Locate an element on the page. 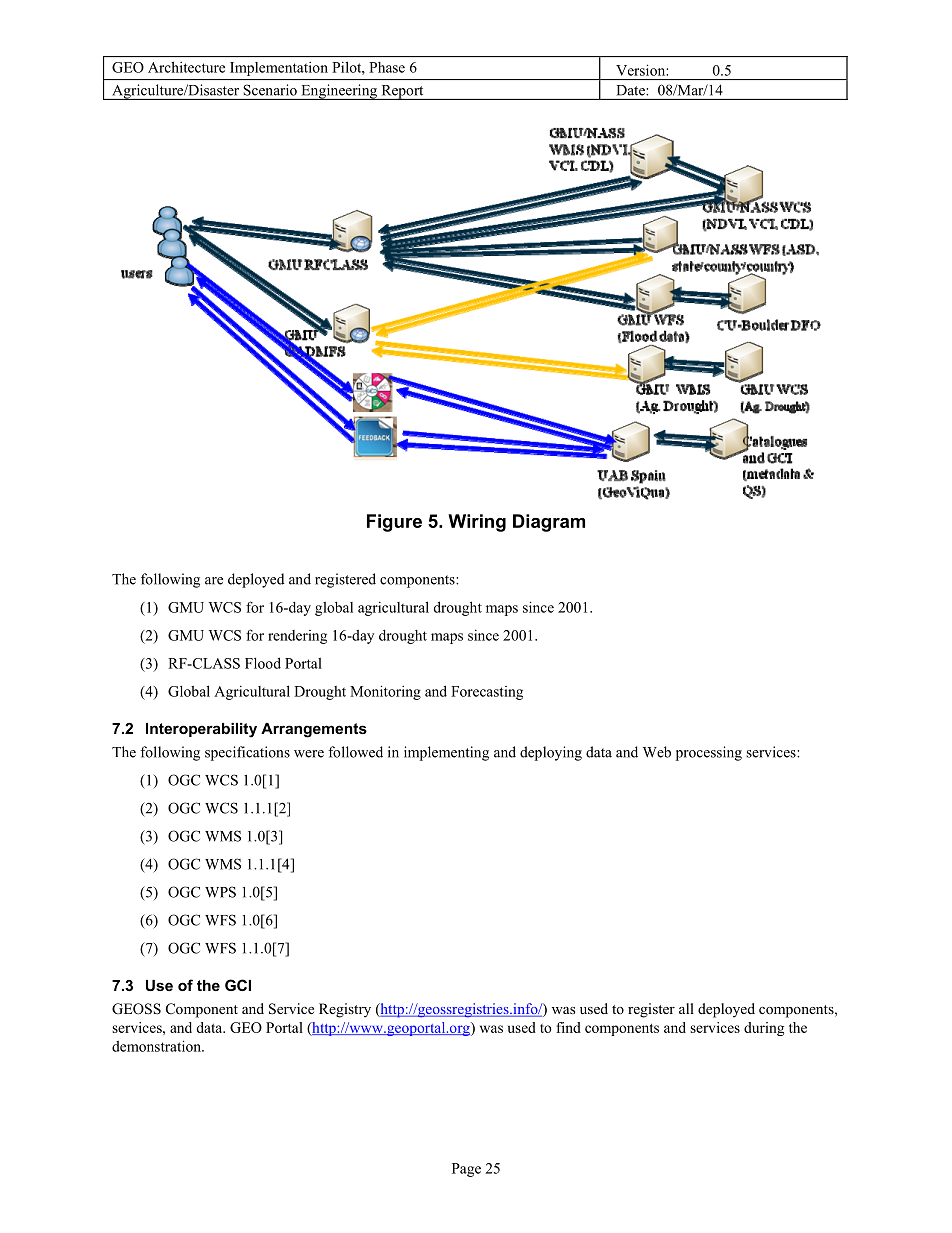 This image has width=952, height=1233. WPS is located at coordinates (220, 892).
